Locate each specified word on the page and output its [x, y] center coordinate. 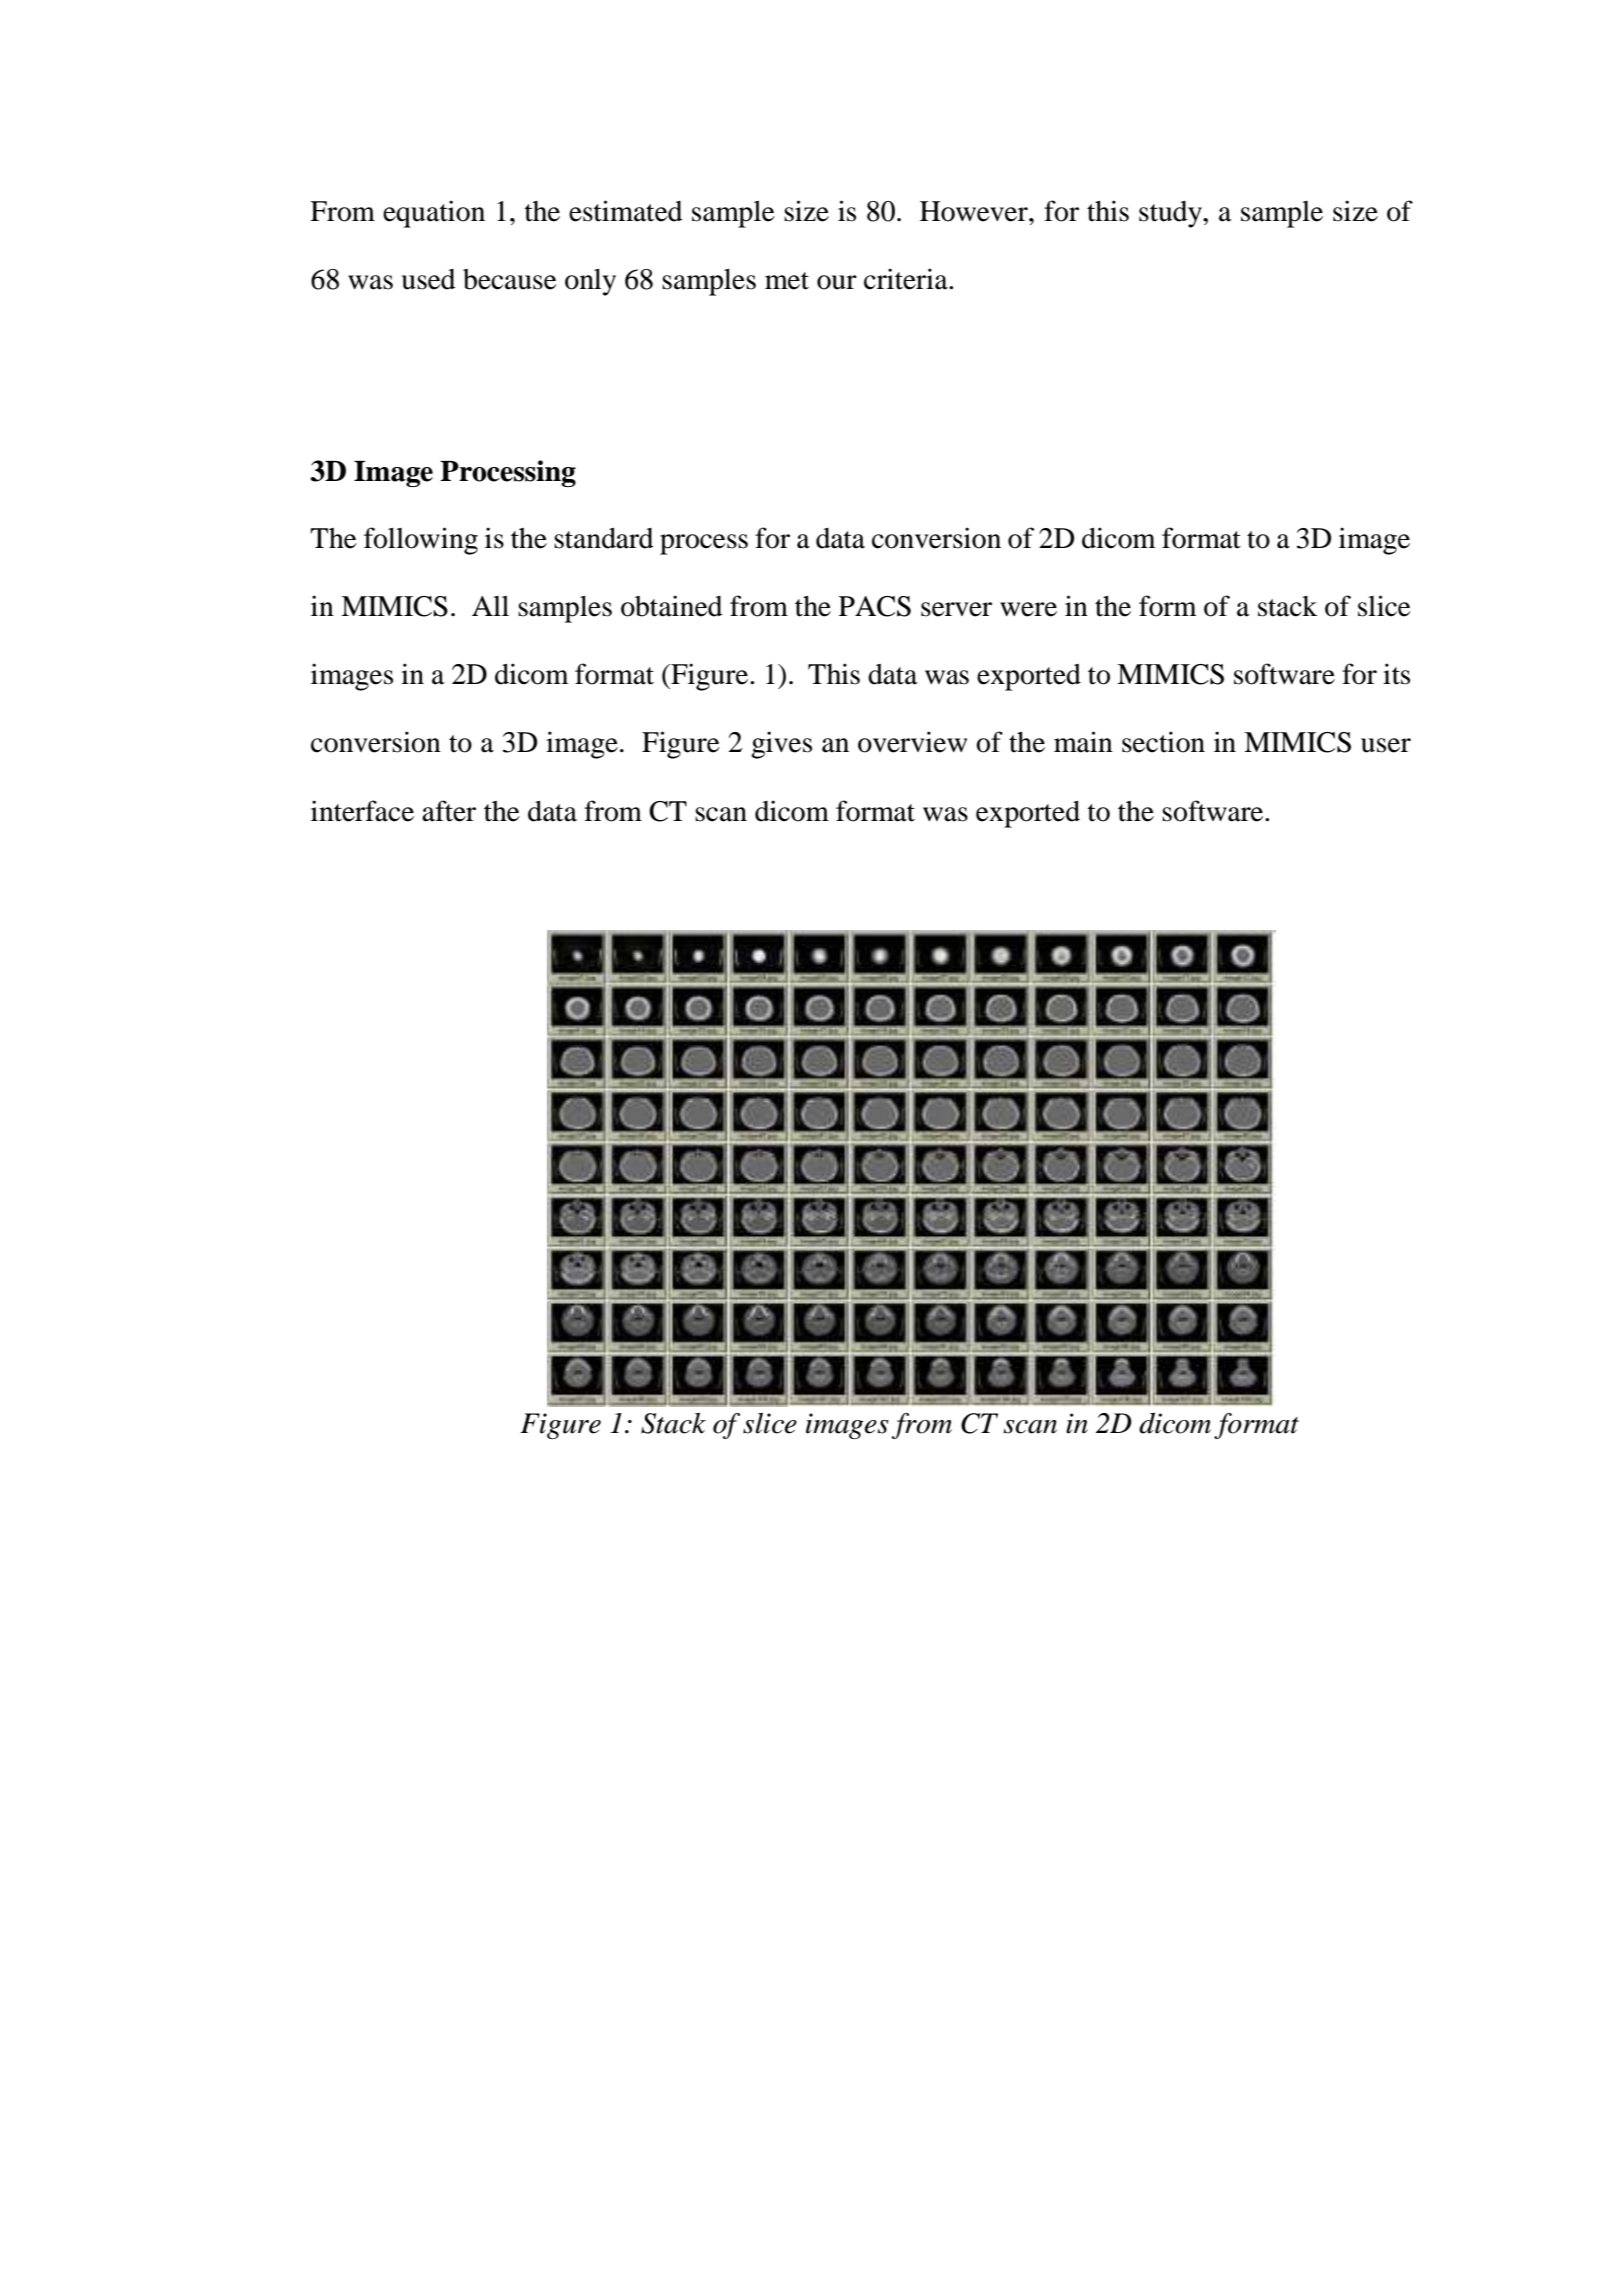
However [975, 211]
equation [434, 214]
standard [604, 538]
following [421, 541]
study [1171, 214]
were [1028, 609]
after [449, 811]
